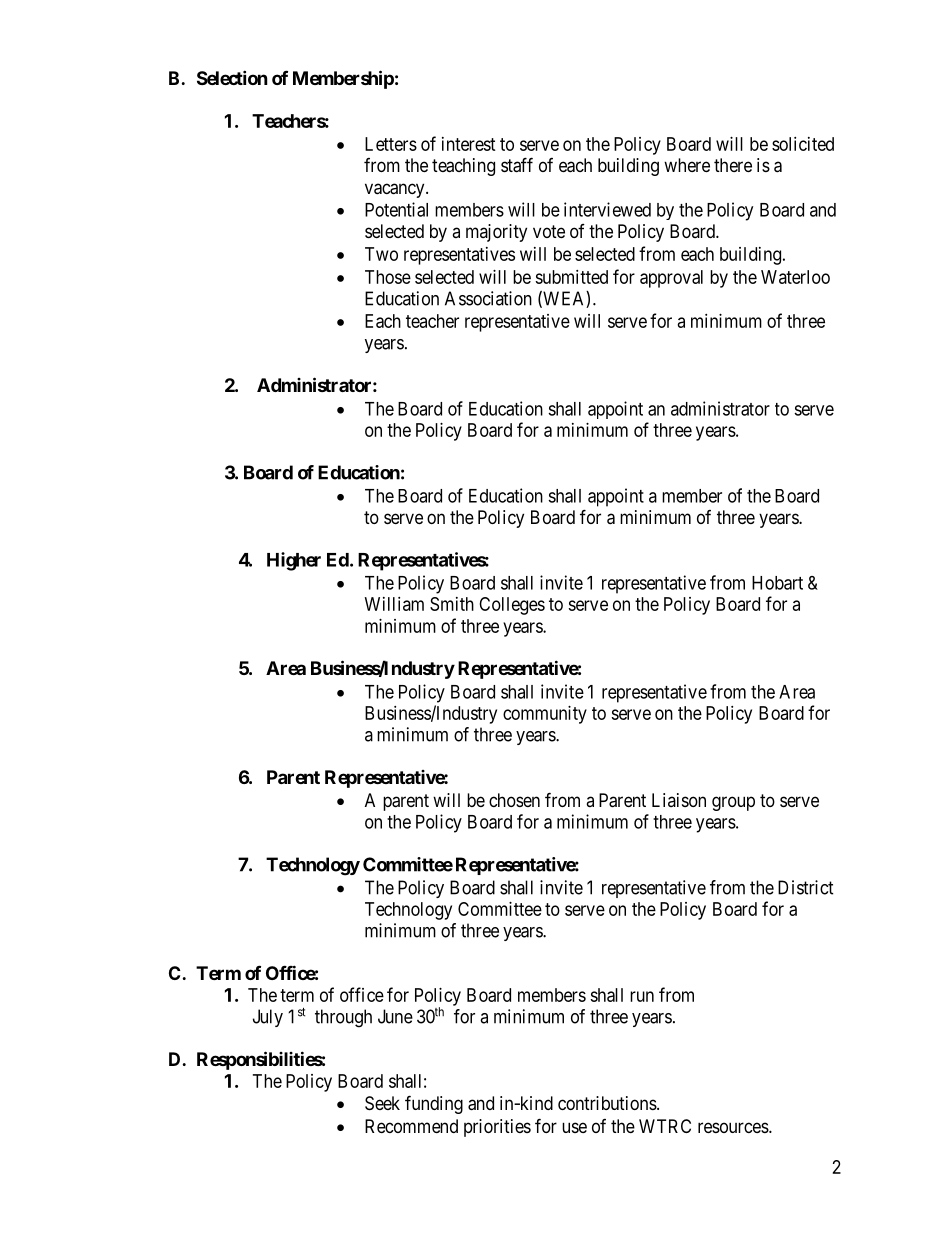 Image resolution: width=952 pixels, height=1233 pixels. I want to click on staff, so click(517, 165).
